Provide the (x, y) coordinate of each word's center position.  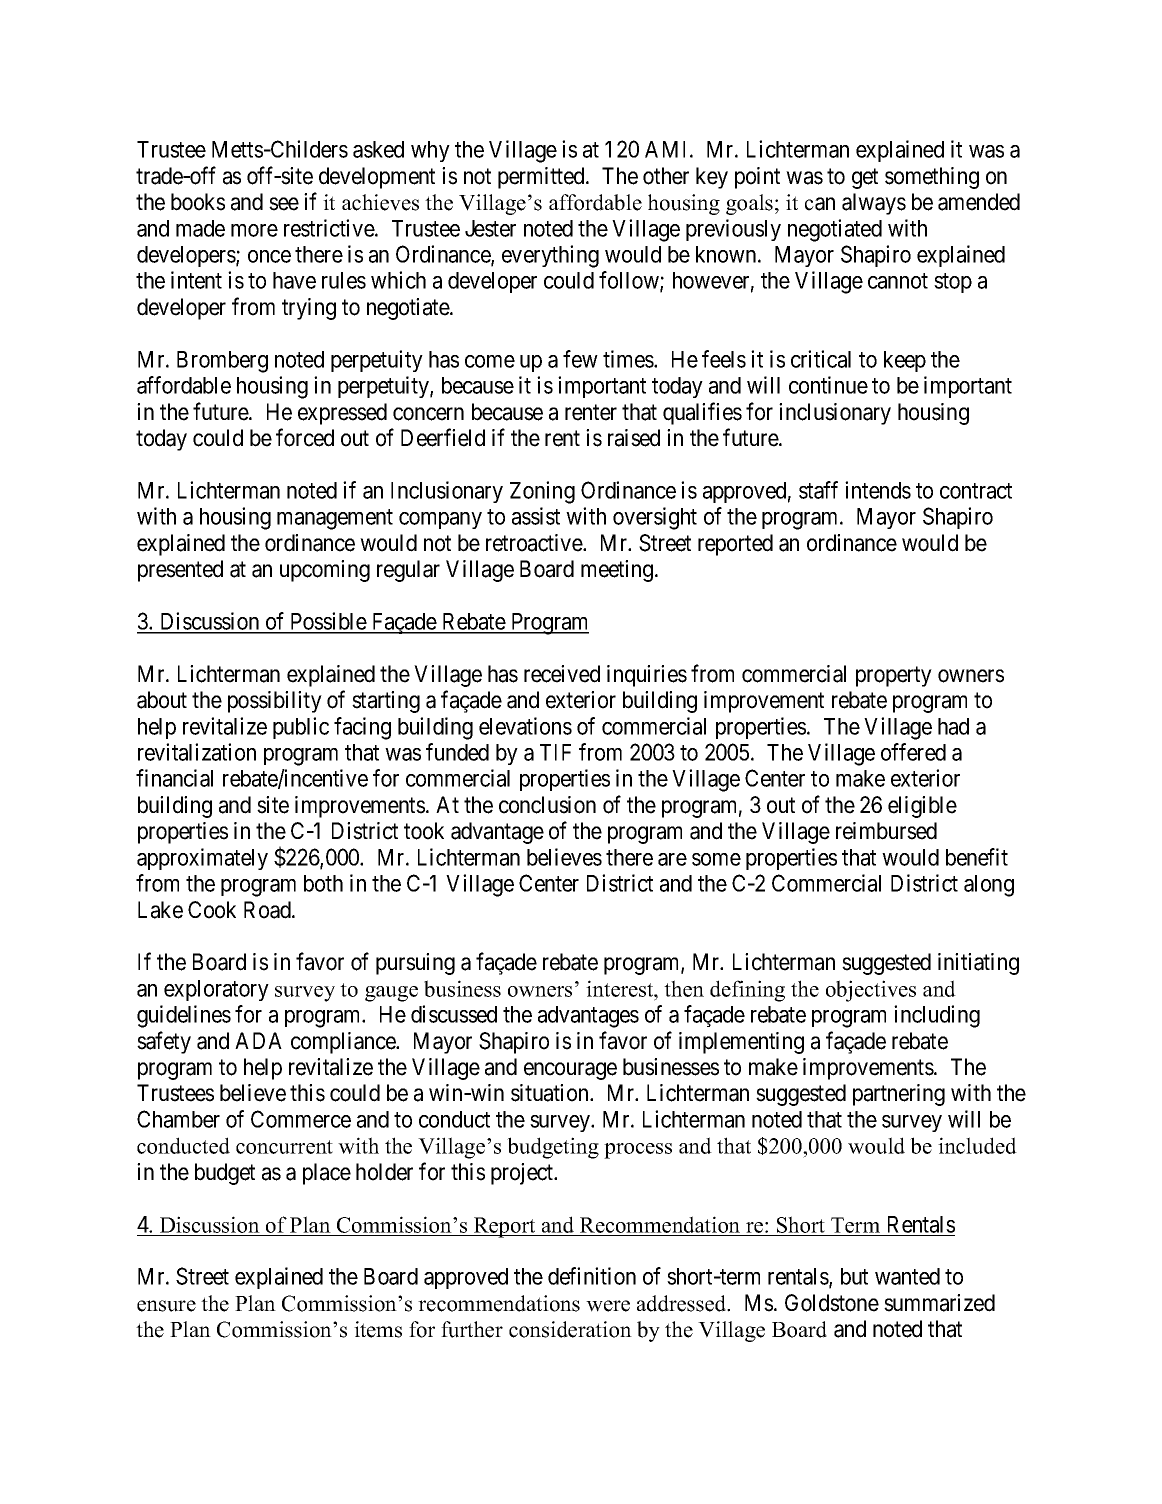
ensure (166, 1306)
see (284, 204)
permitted (542, 178)
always (874, 204)
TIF (555, 752)
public (301, 728)
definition (592, 1276)
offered (913, 752)
